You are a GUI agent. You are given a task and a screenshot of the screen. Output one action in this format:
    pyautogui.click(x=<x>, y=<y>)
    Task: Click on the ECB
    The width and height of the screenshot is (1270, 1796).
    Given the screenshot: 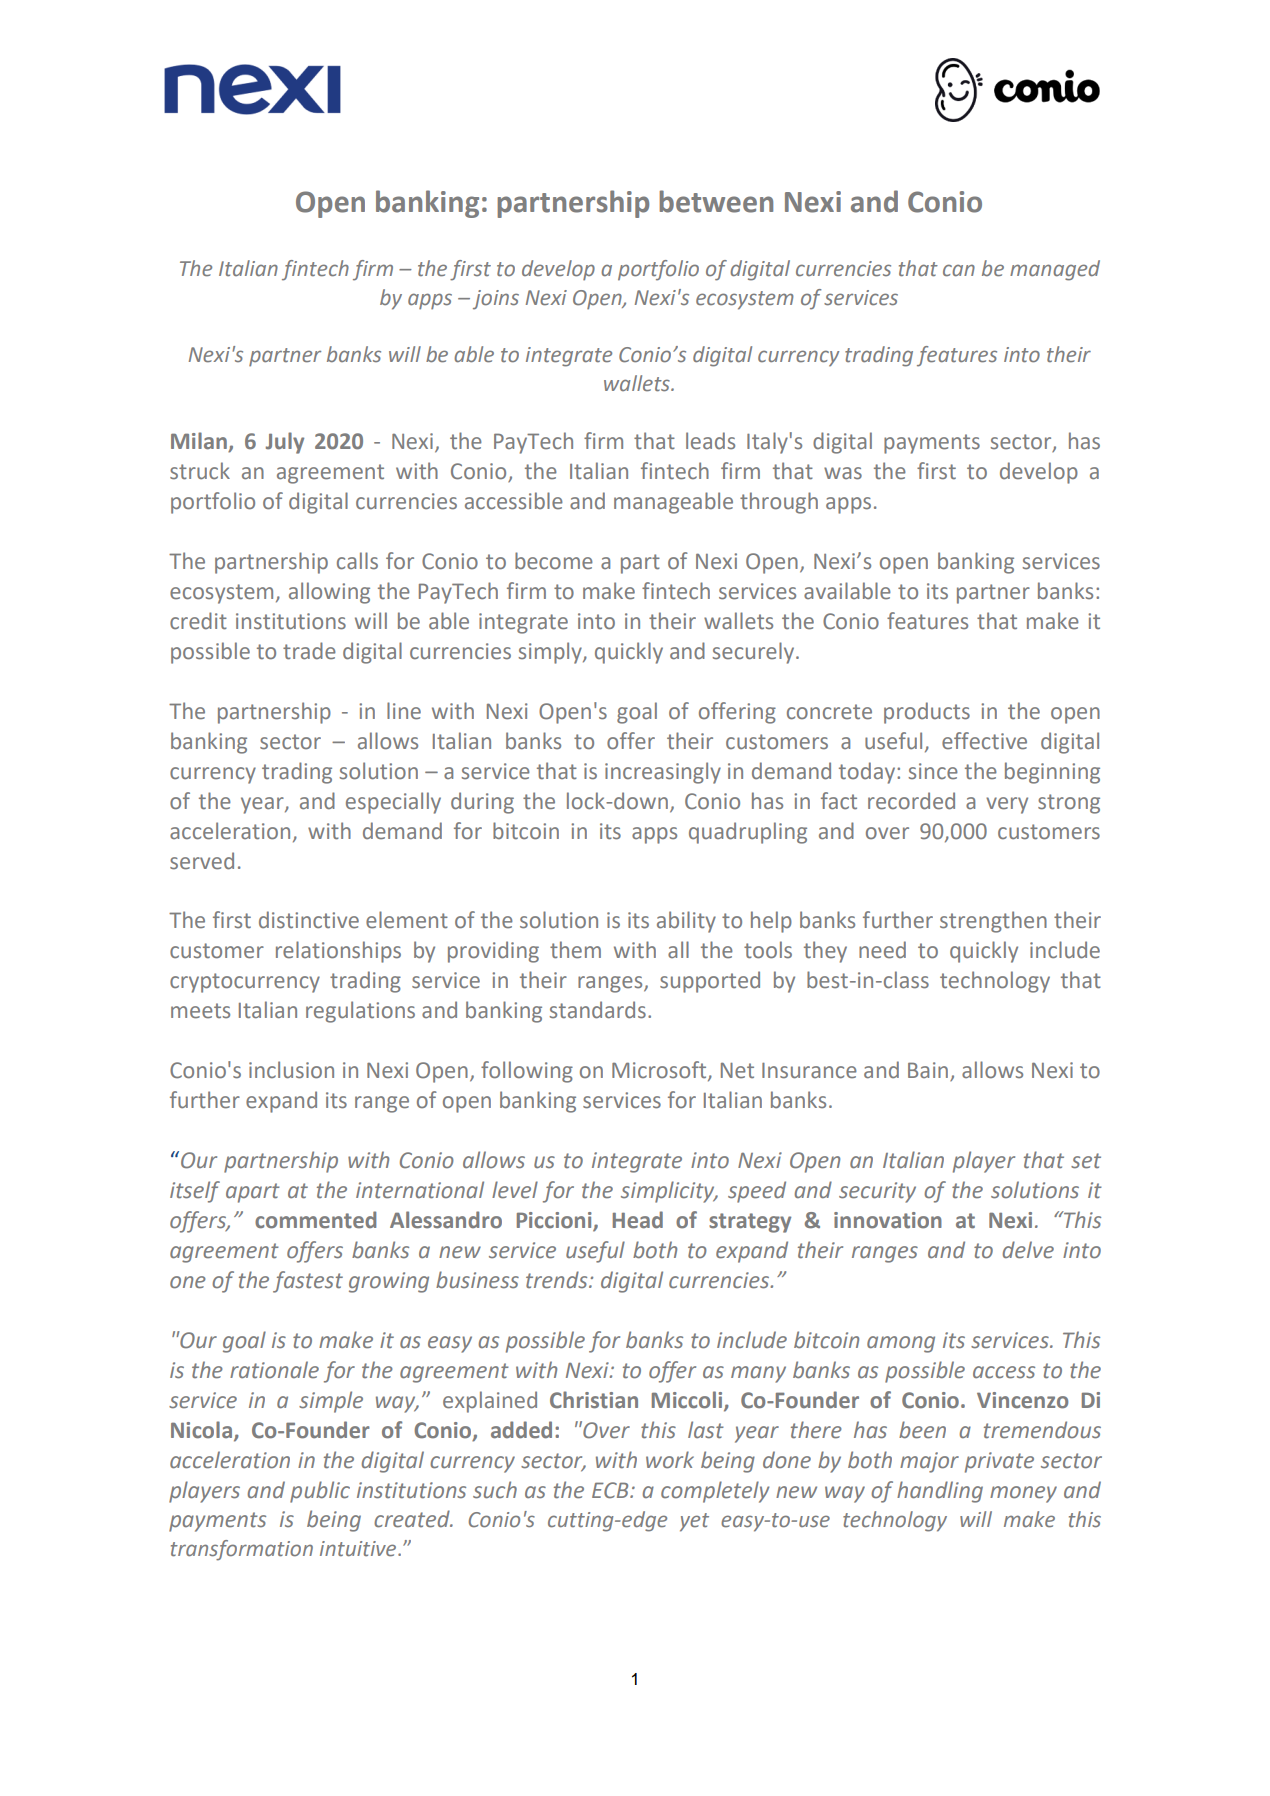 What is the action you would take?
    pyautogui.click(x=611, y=1490)
